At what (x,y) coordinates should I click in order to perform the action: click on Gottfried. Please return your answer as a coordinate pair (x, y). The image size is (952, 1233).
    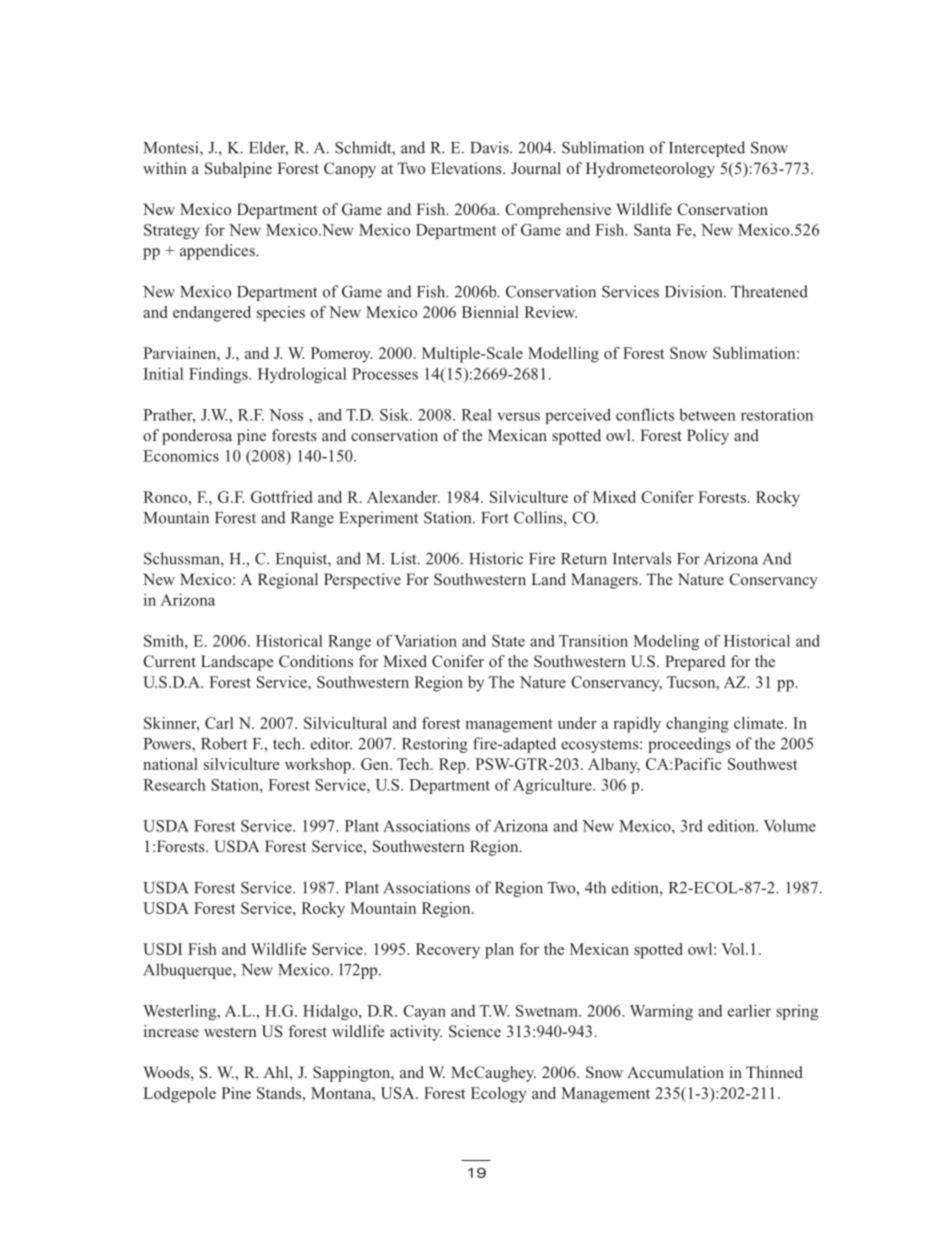
    Looking at the image, I should click on (281, 497).
